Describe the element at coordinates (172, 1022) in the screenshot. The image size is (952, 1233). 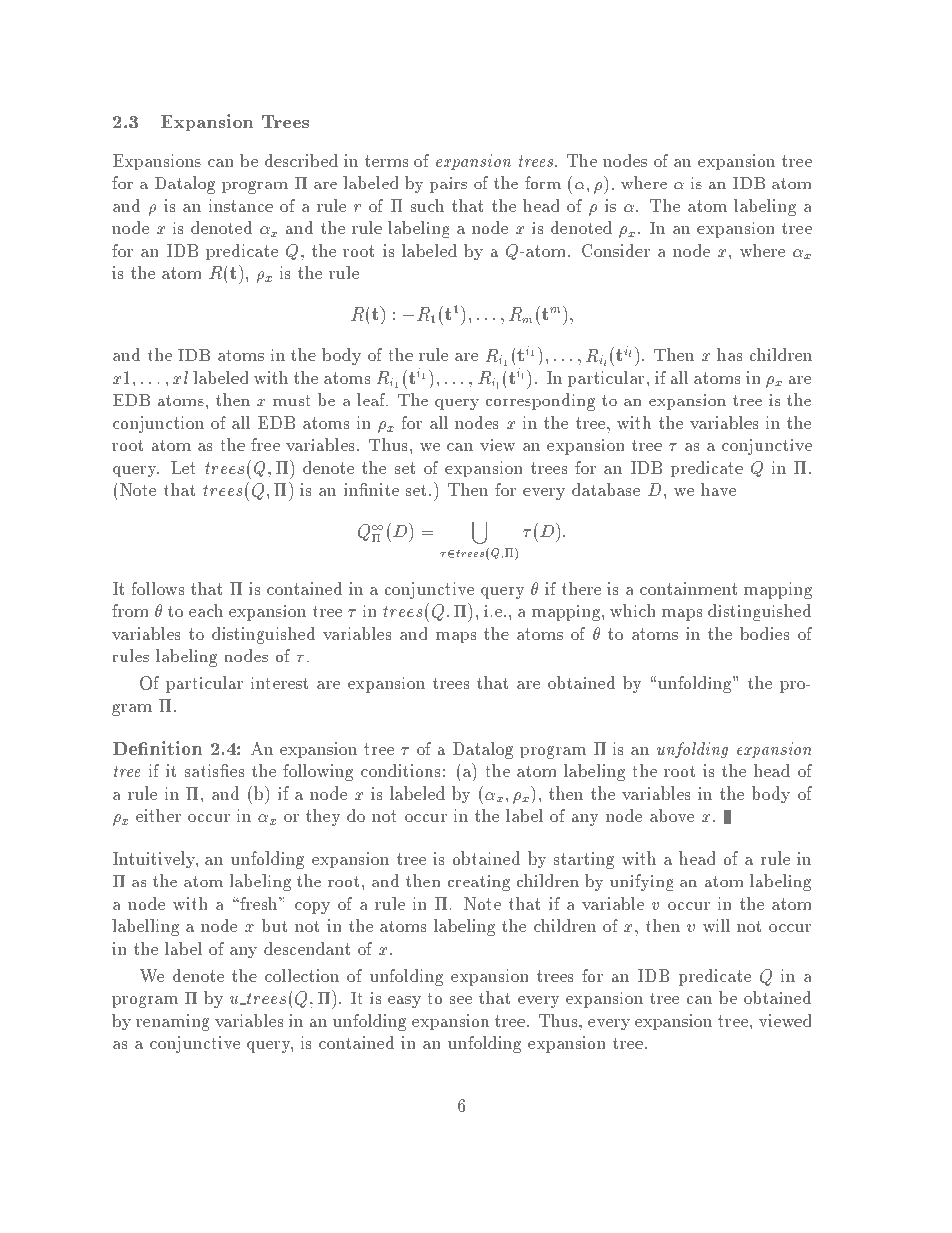
I see `renaming` at that location.
